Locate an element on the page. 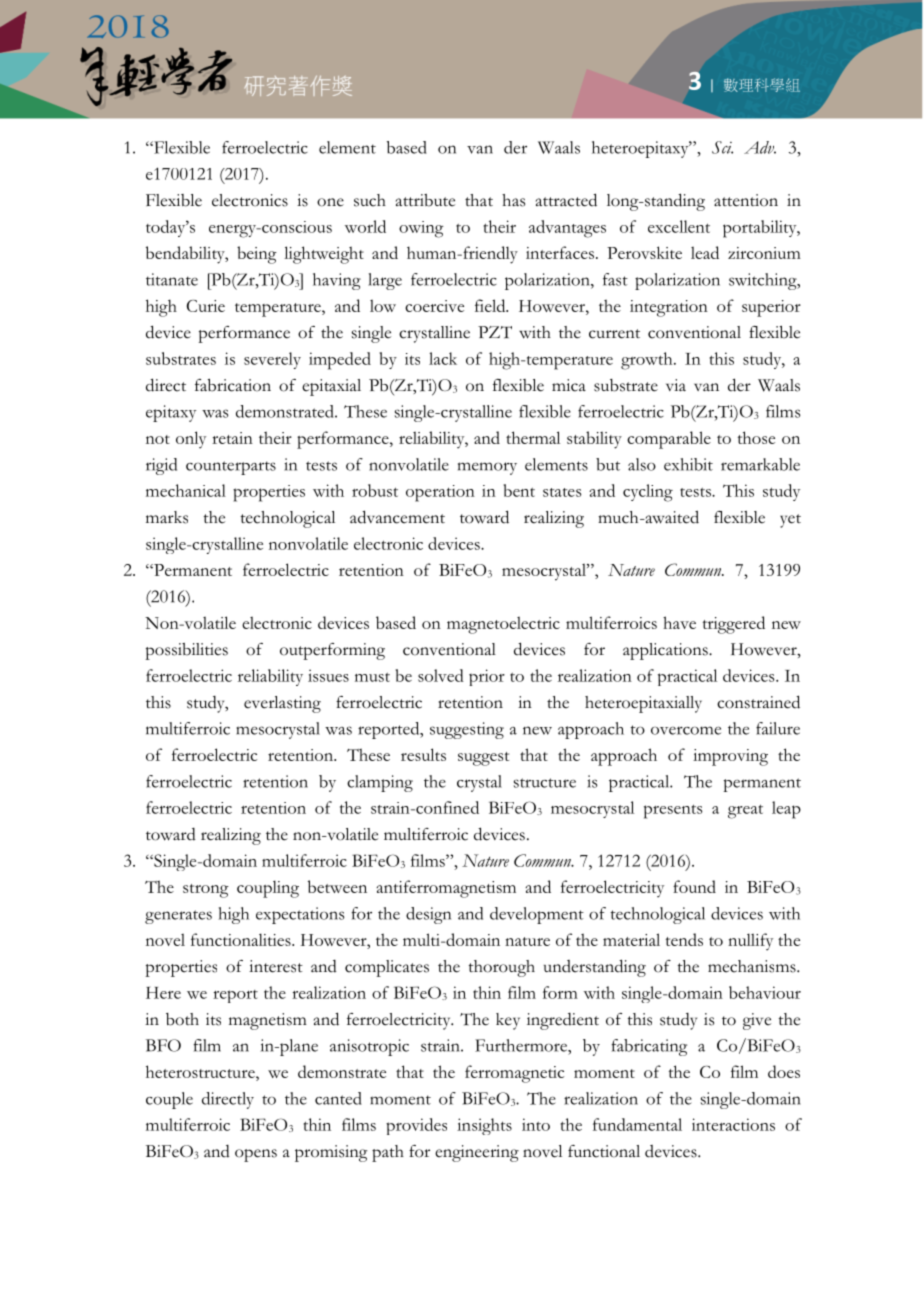 The height and width of the page is (1308, 924). opens is located at coordinates (256, 1155).
